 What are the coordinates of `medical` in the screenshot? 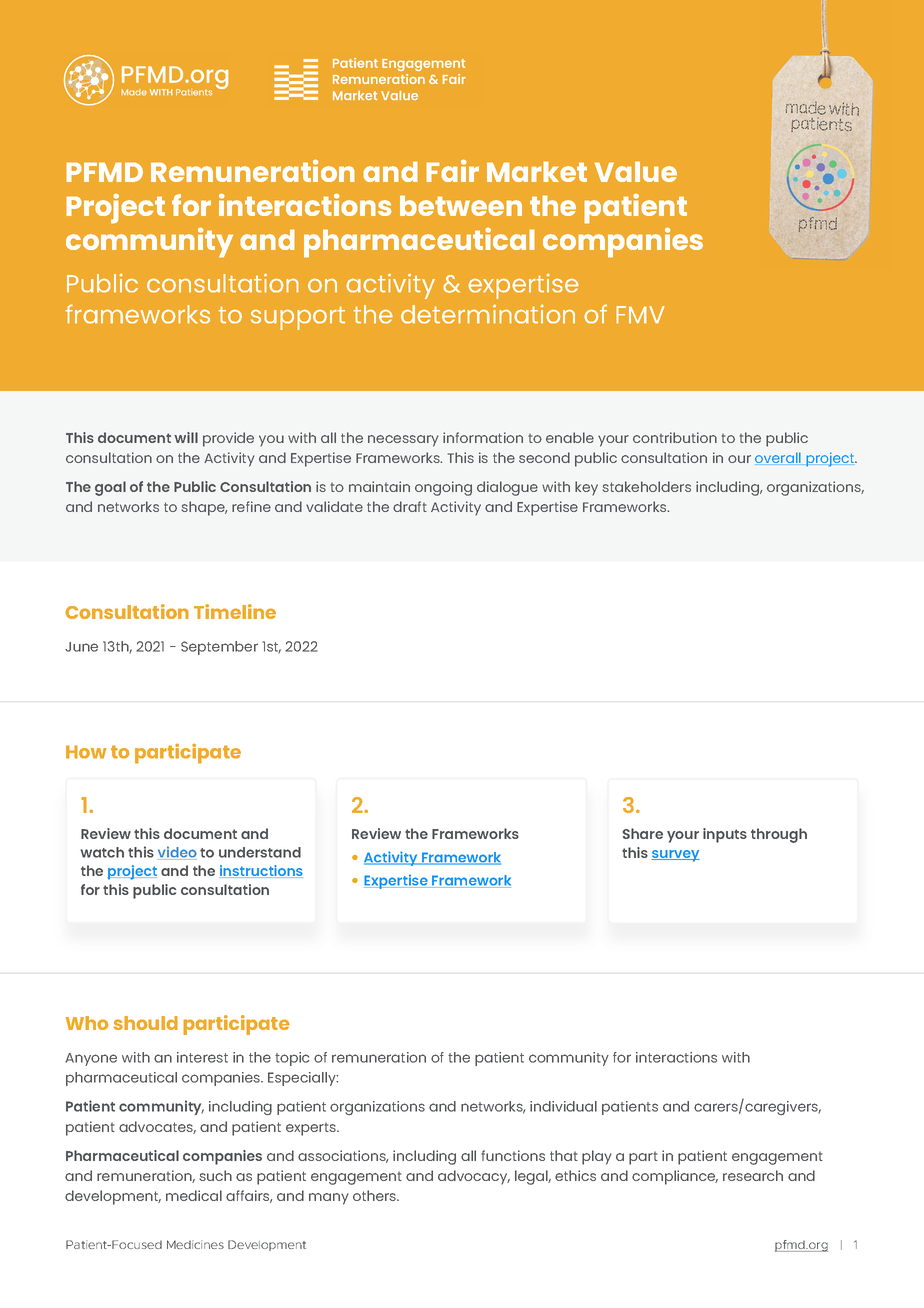 It's located at (194, 1195).
